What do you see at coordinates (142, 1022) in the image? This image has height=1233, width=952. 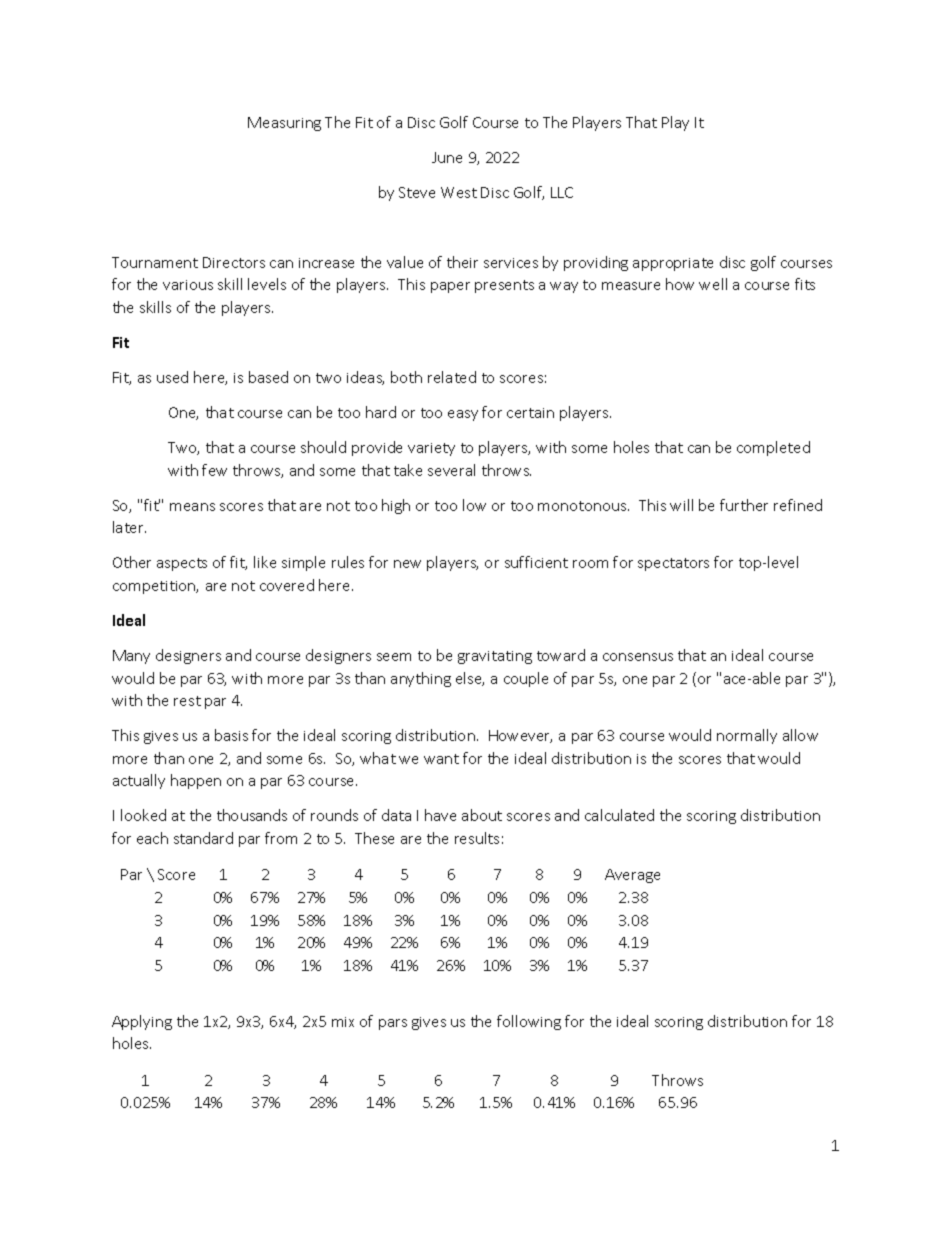 I see `Applying` at bounding box center [142, 1022].
